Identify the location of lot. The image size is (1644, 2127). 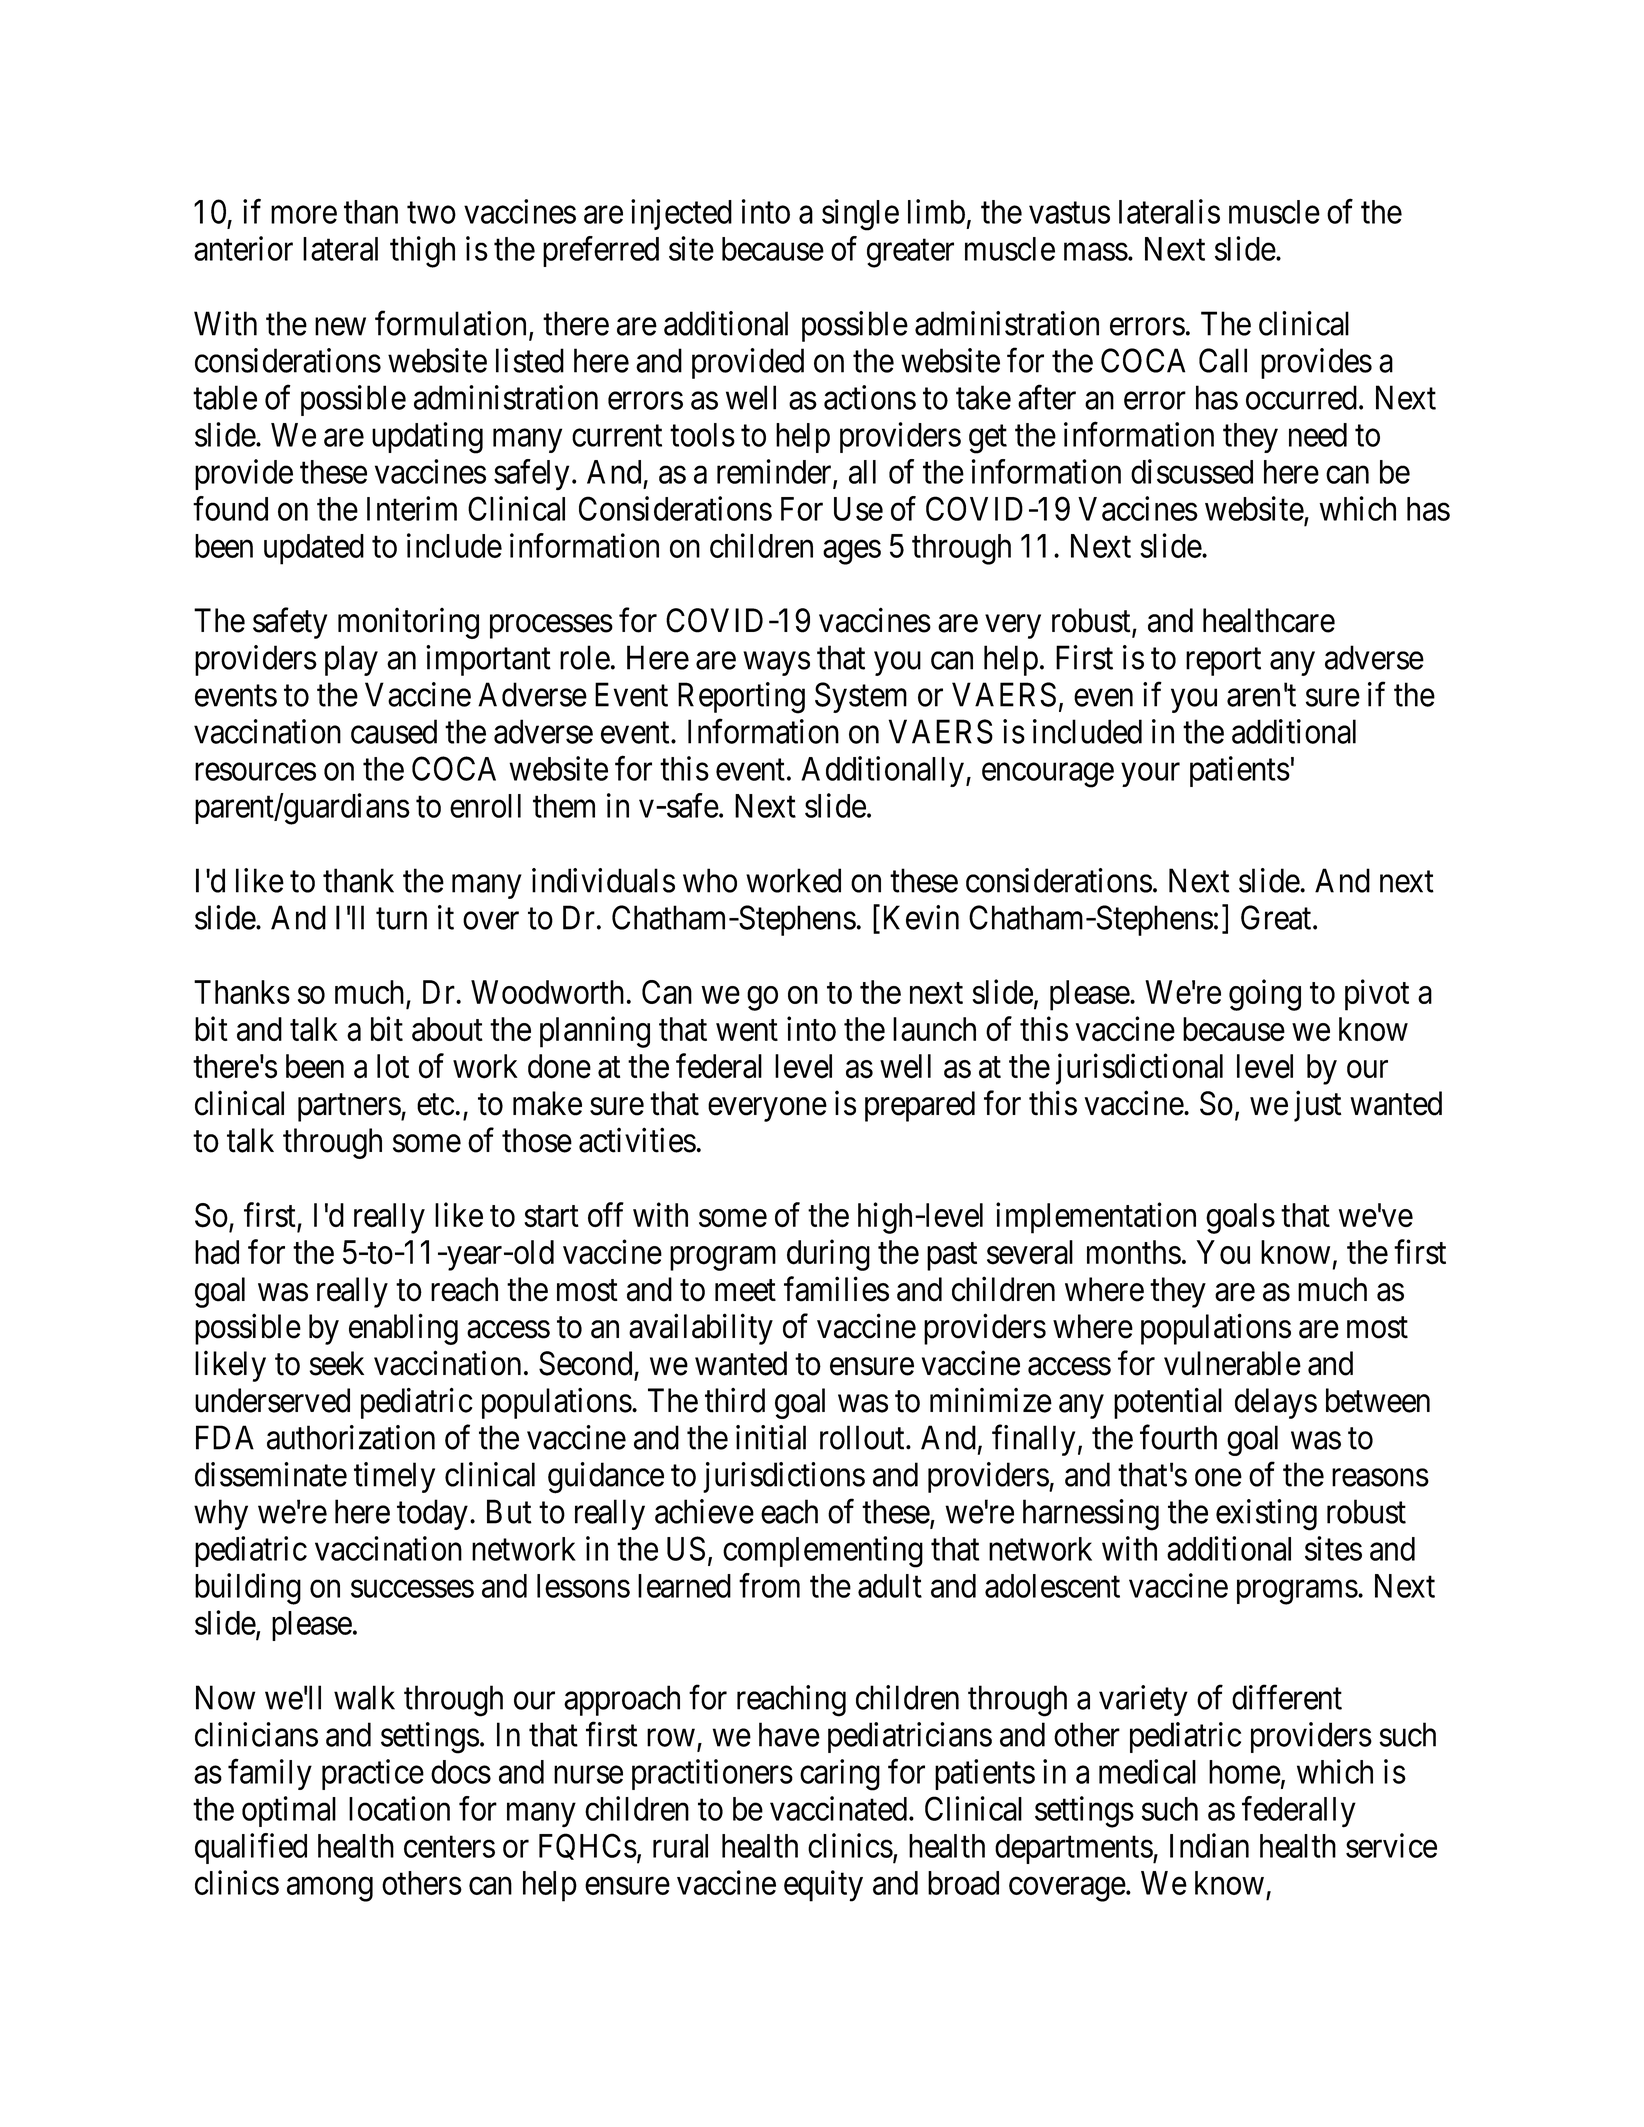
(393, 1066).
